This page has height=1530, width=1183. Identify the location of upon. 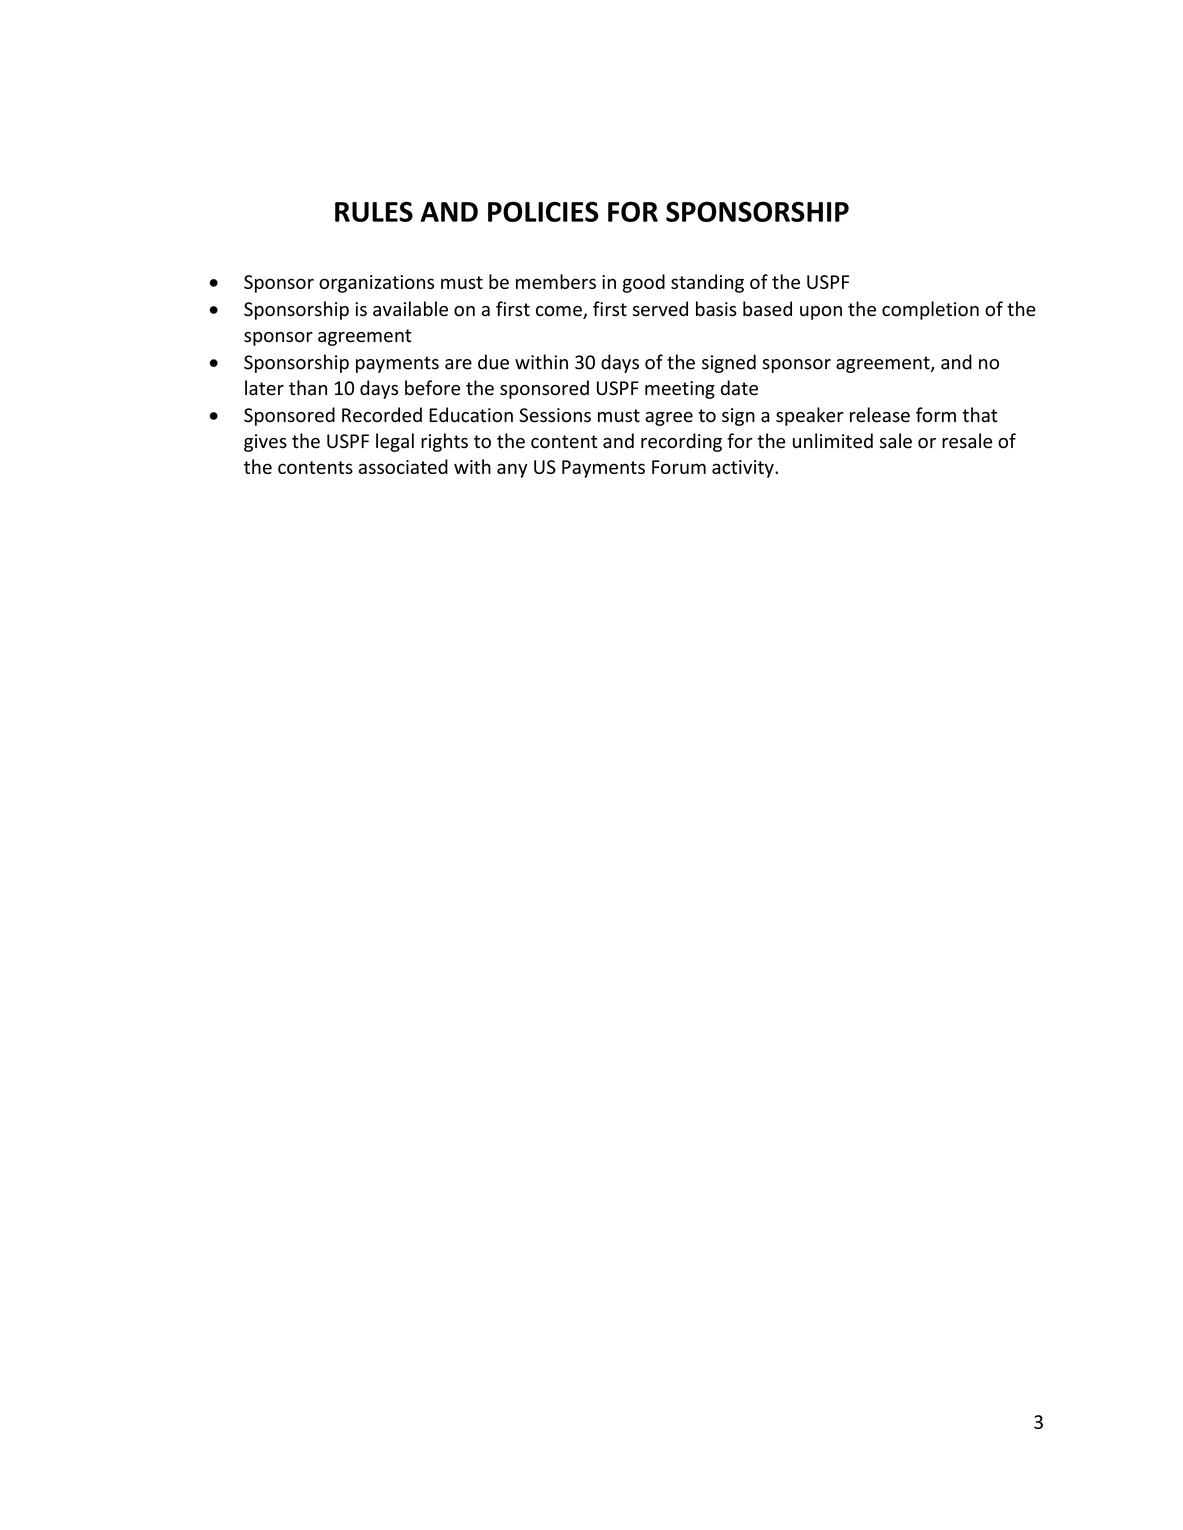
(821, 313).
